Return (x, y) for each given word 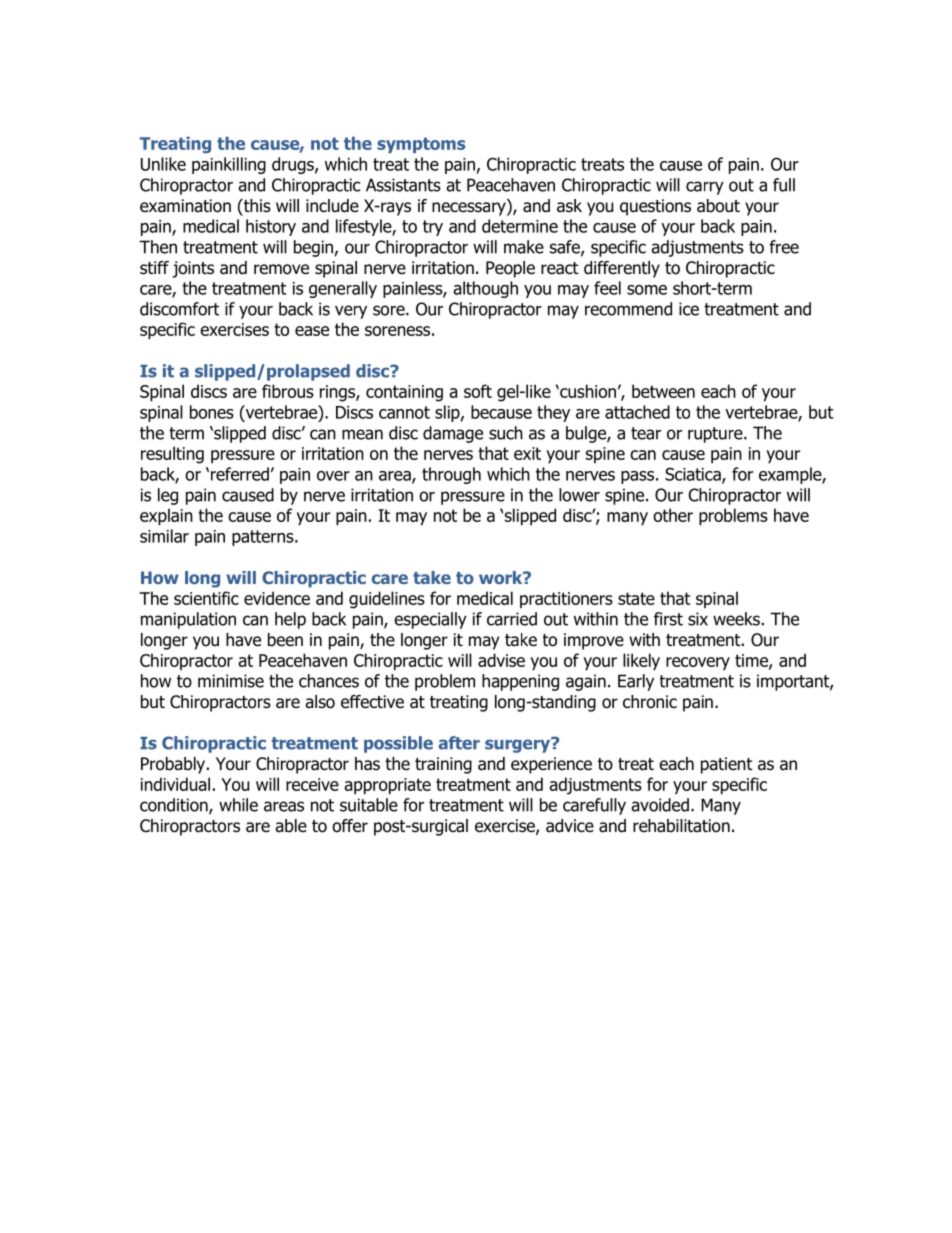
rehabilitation (681, 826)
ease (312, 331)
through (451, 475)
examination (185, 206)
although (485, 289)
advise (501, 660)
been (285, 640)
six (698, 619)
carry (705, 188)
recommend (628, 309)
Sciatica (694, 475)
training (443, 765)
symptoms (421, 145)
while (238, 805)
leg (168, 496)
